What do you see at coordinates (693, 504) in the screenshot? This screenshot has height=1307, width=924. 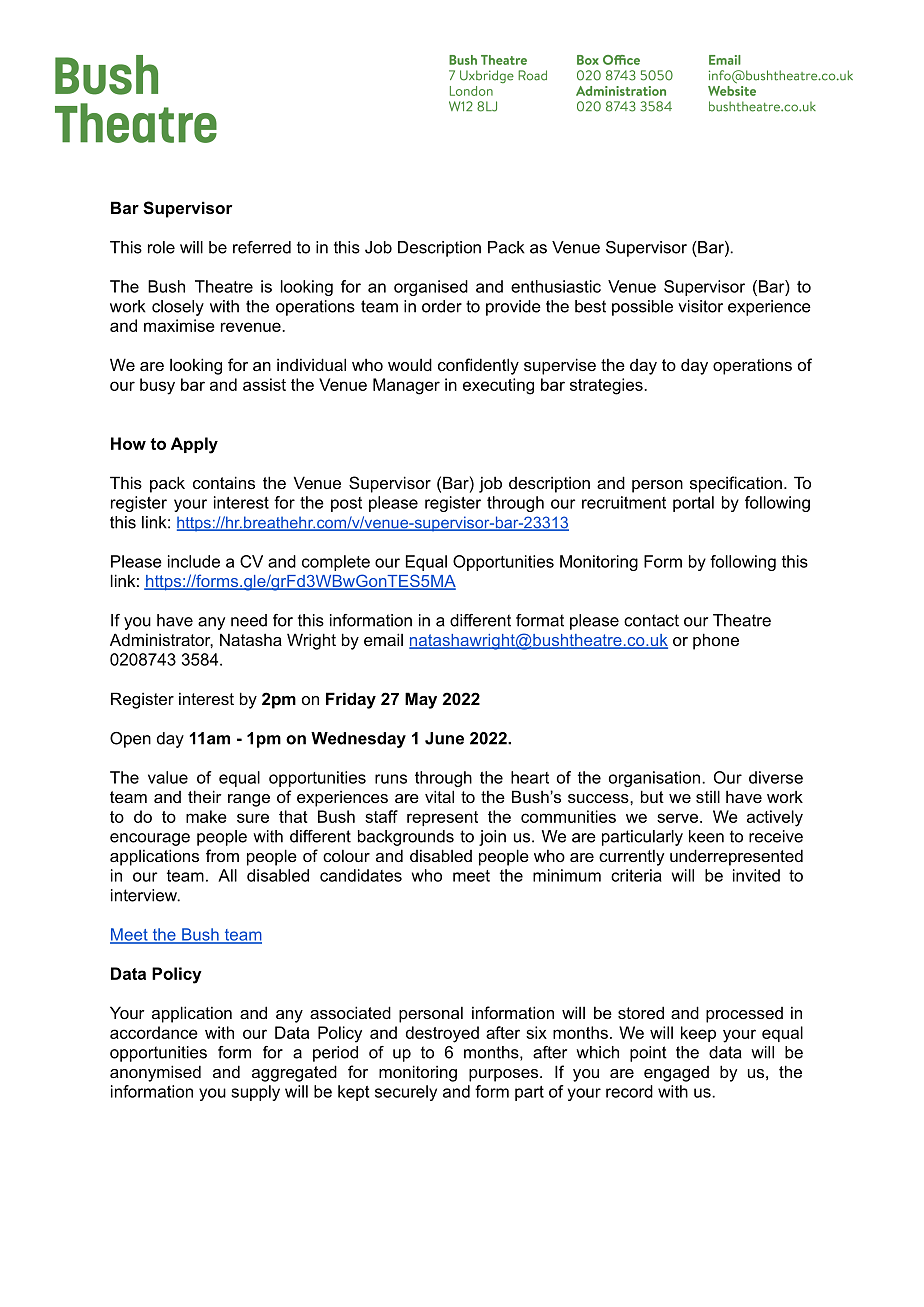 I see `portal` at bounding box center [693, 504].
